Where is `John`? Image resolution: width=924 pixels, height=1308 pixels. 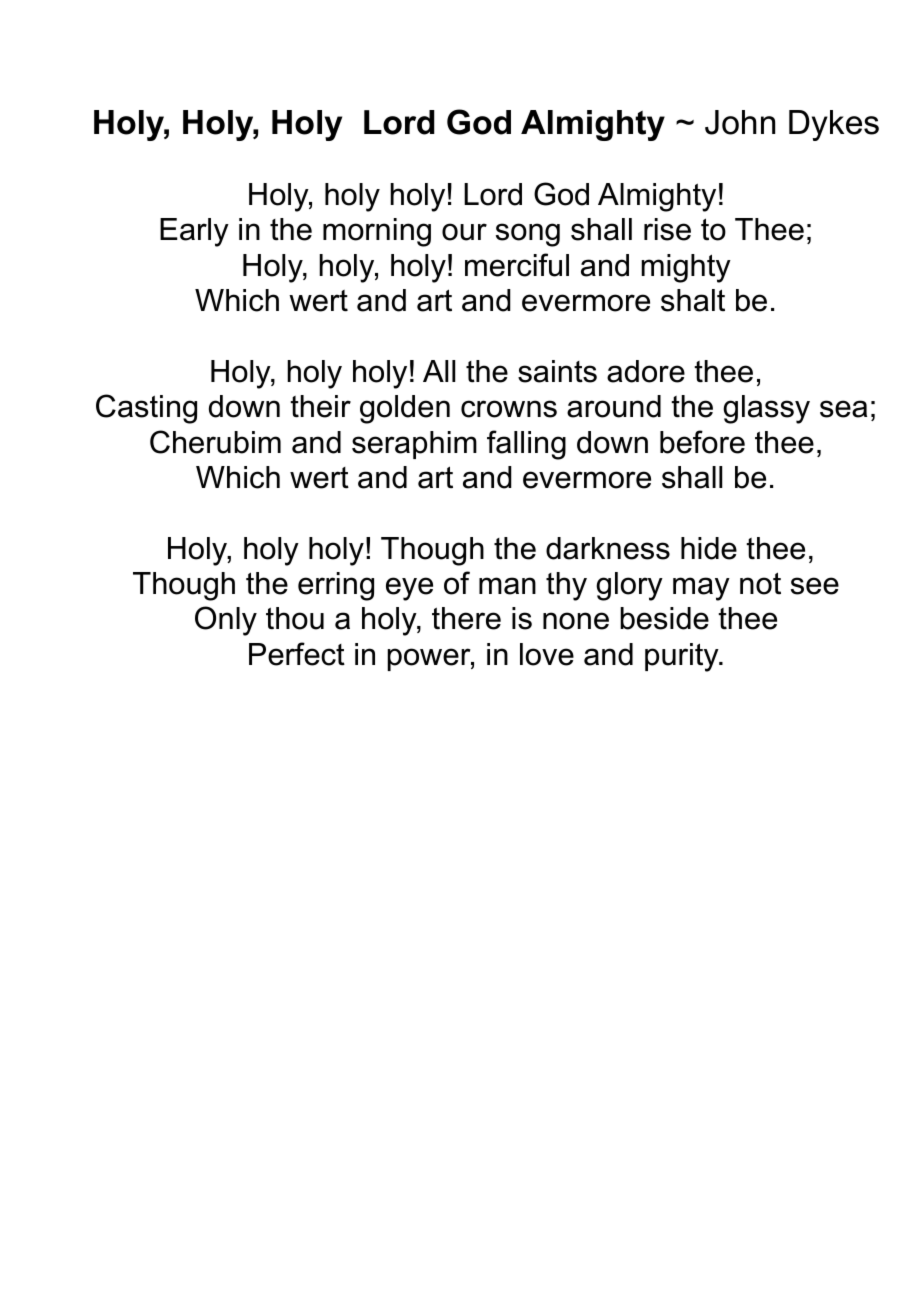
John is located at coordinates (740, 122).
